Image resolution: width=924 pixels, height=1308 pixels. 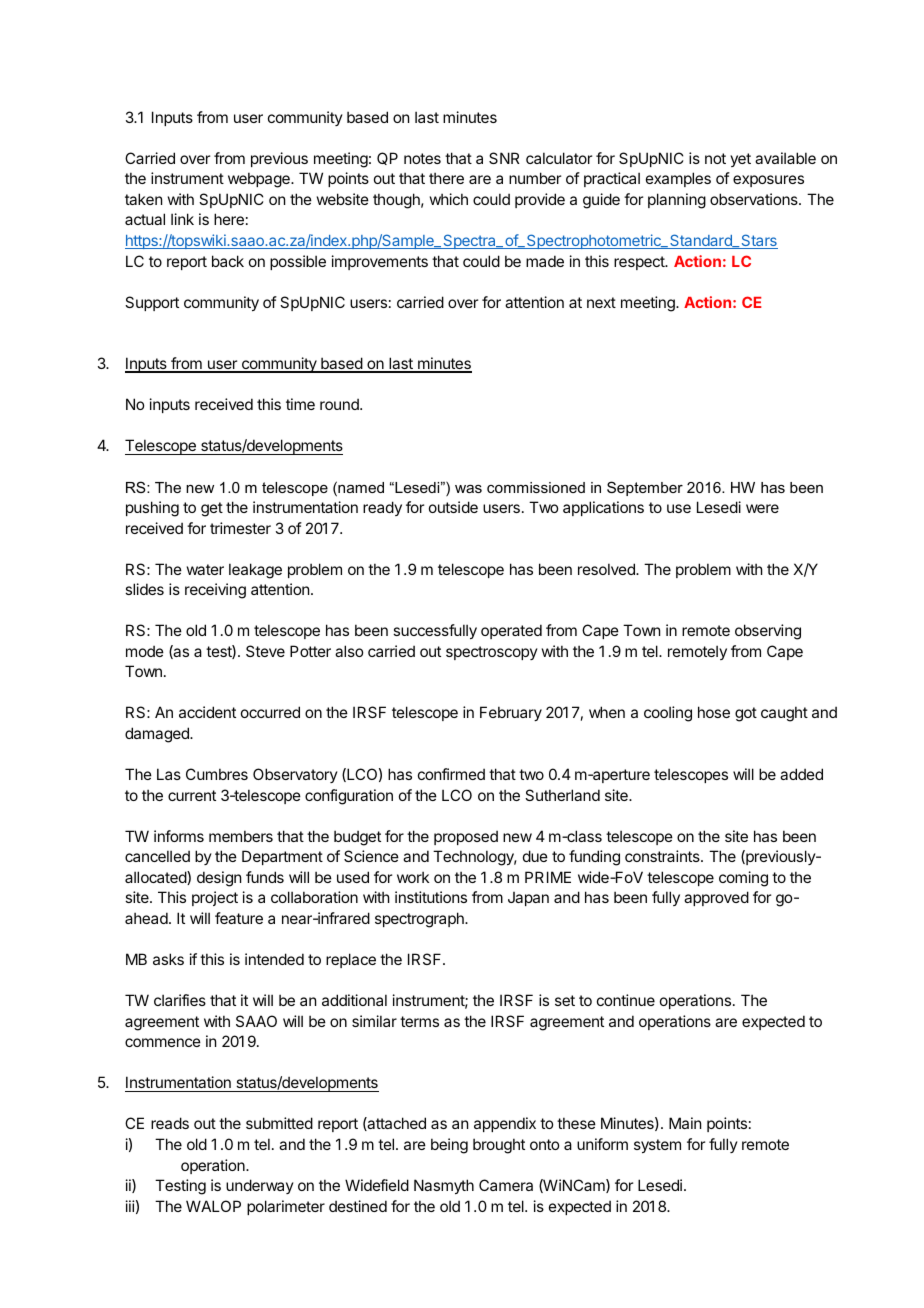 I want to click on which, so click(x=449, y=199).
